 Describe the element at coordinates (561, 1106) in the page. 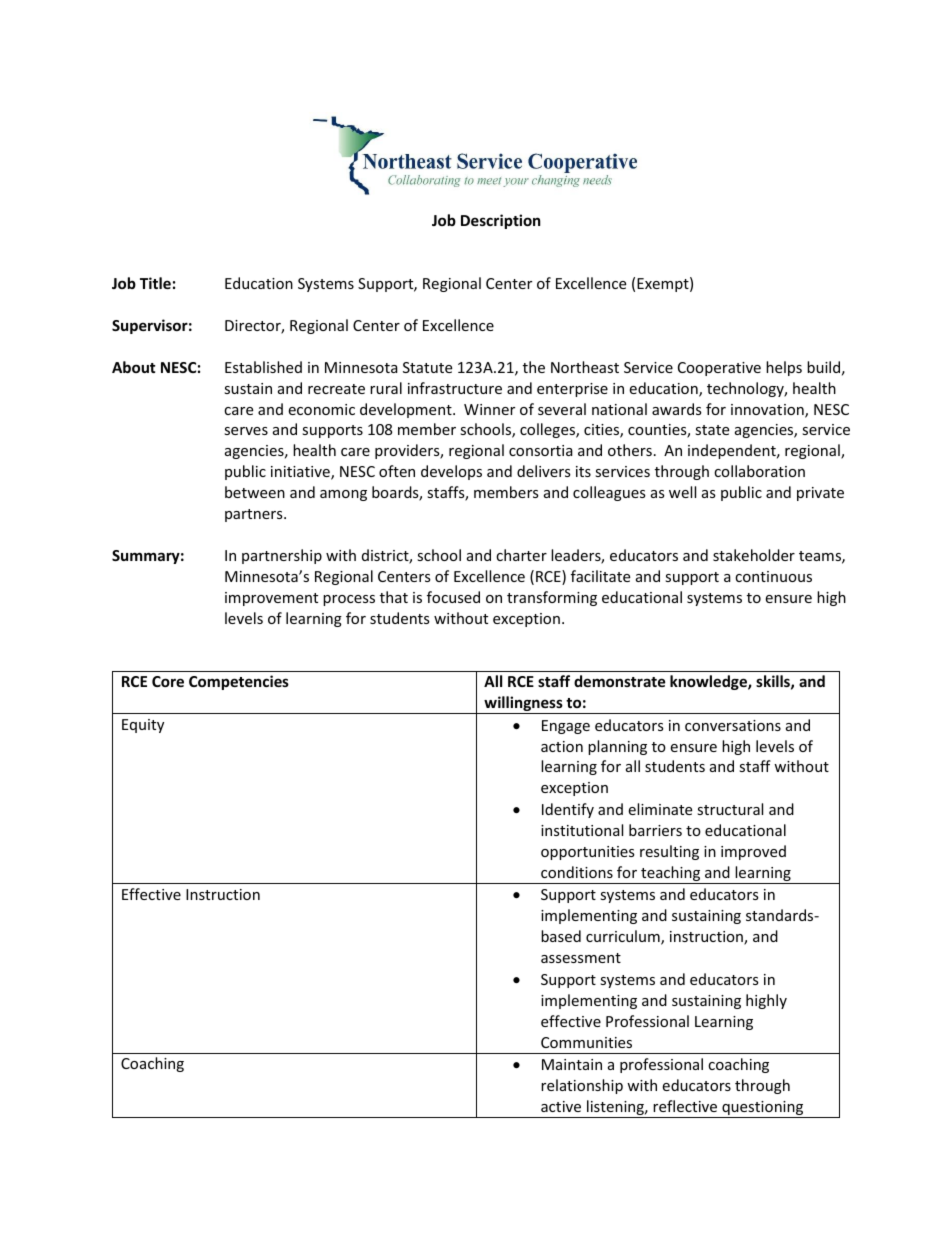

I see `active` at that location.
